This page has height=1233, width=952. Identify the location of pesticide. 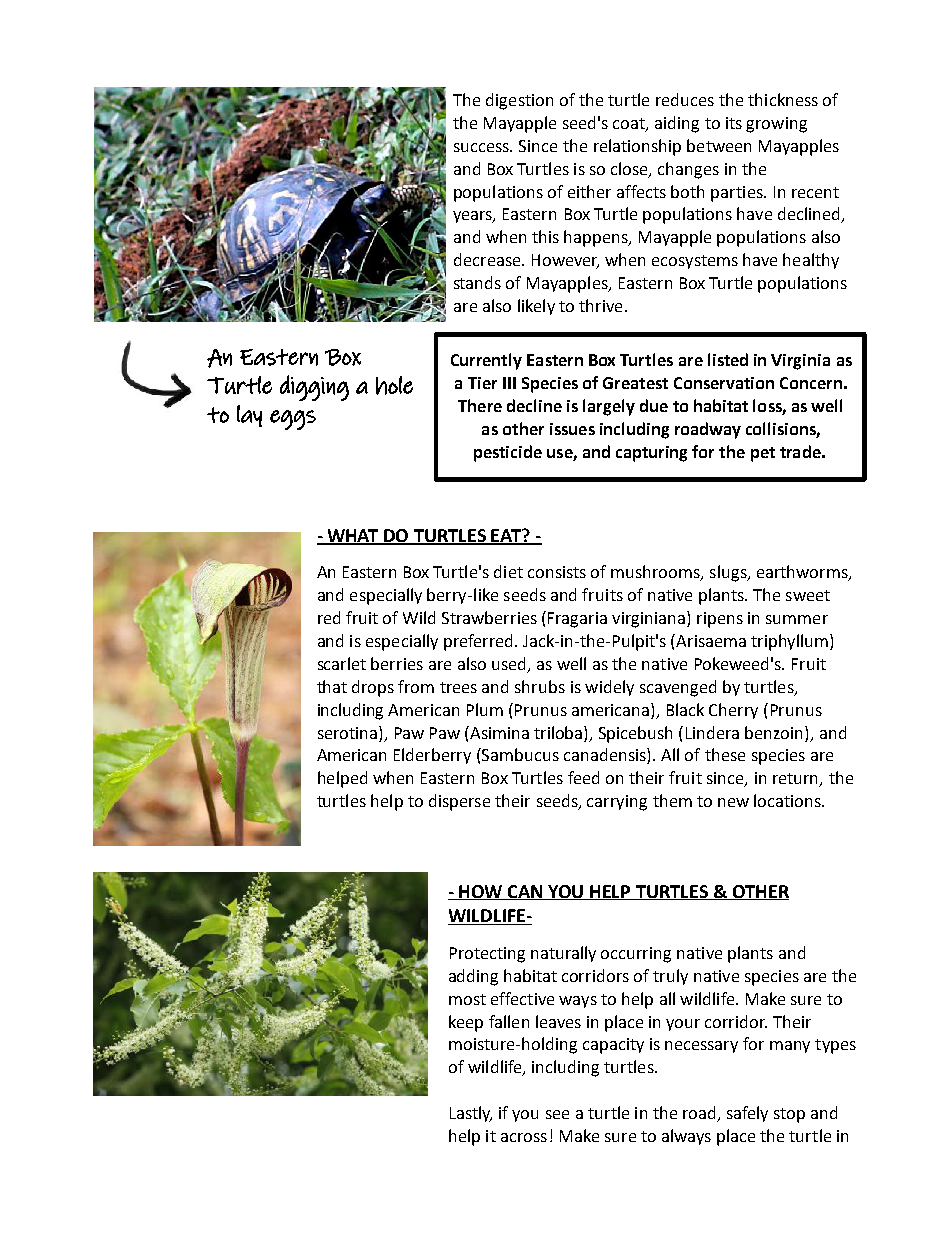
(508, 453).
